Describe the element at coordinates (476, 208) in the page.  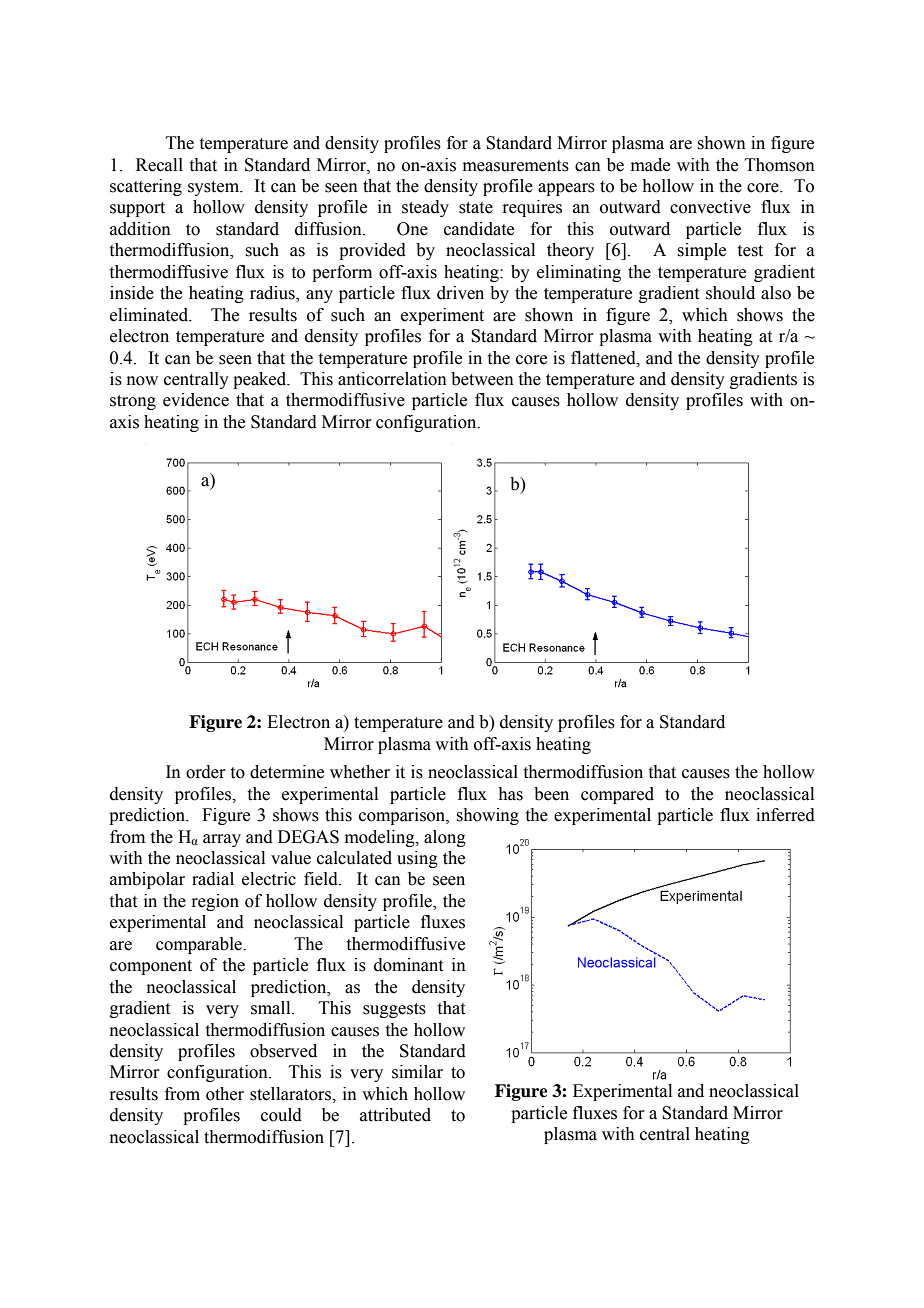
I see `state` at that location.
